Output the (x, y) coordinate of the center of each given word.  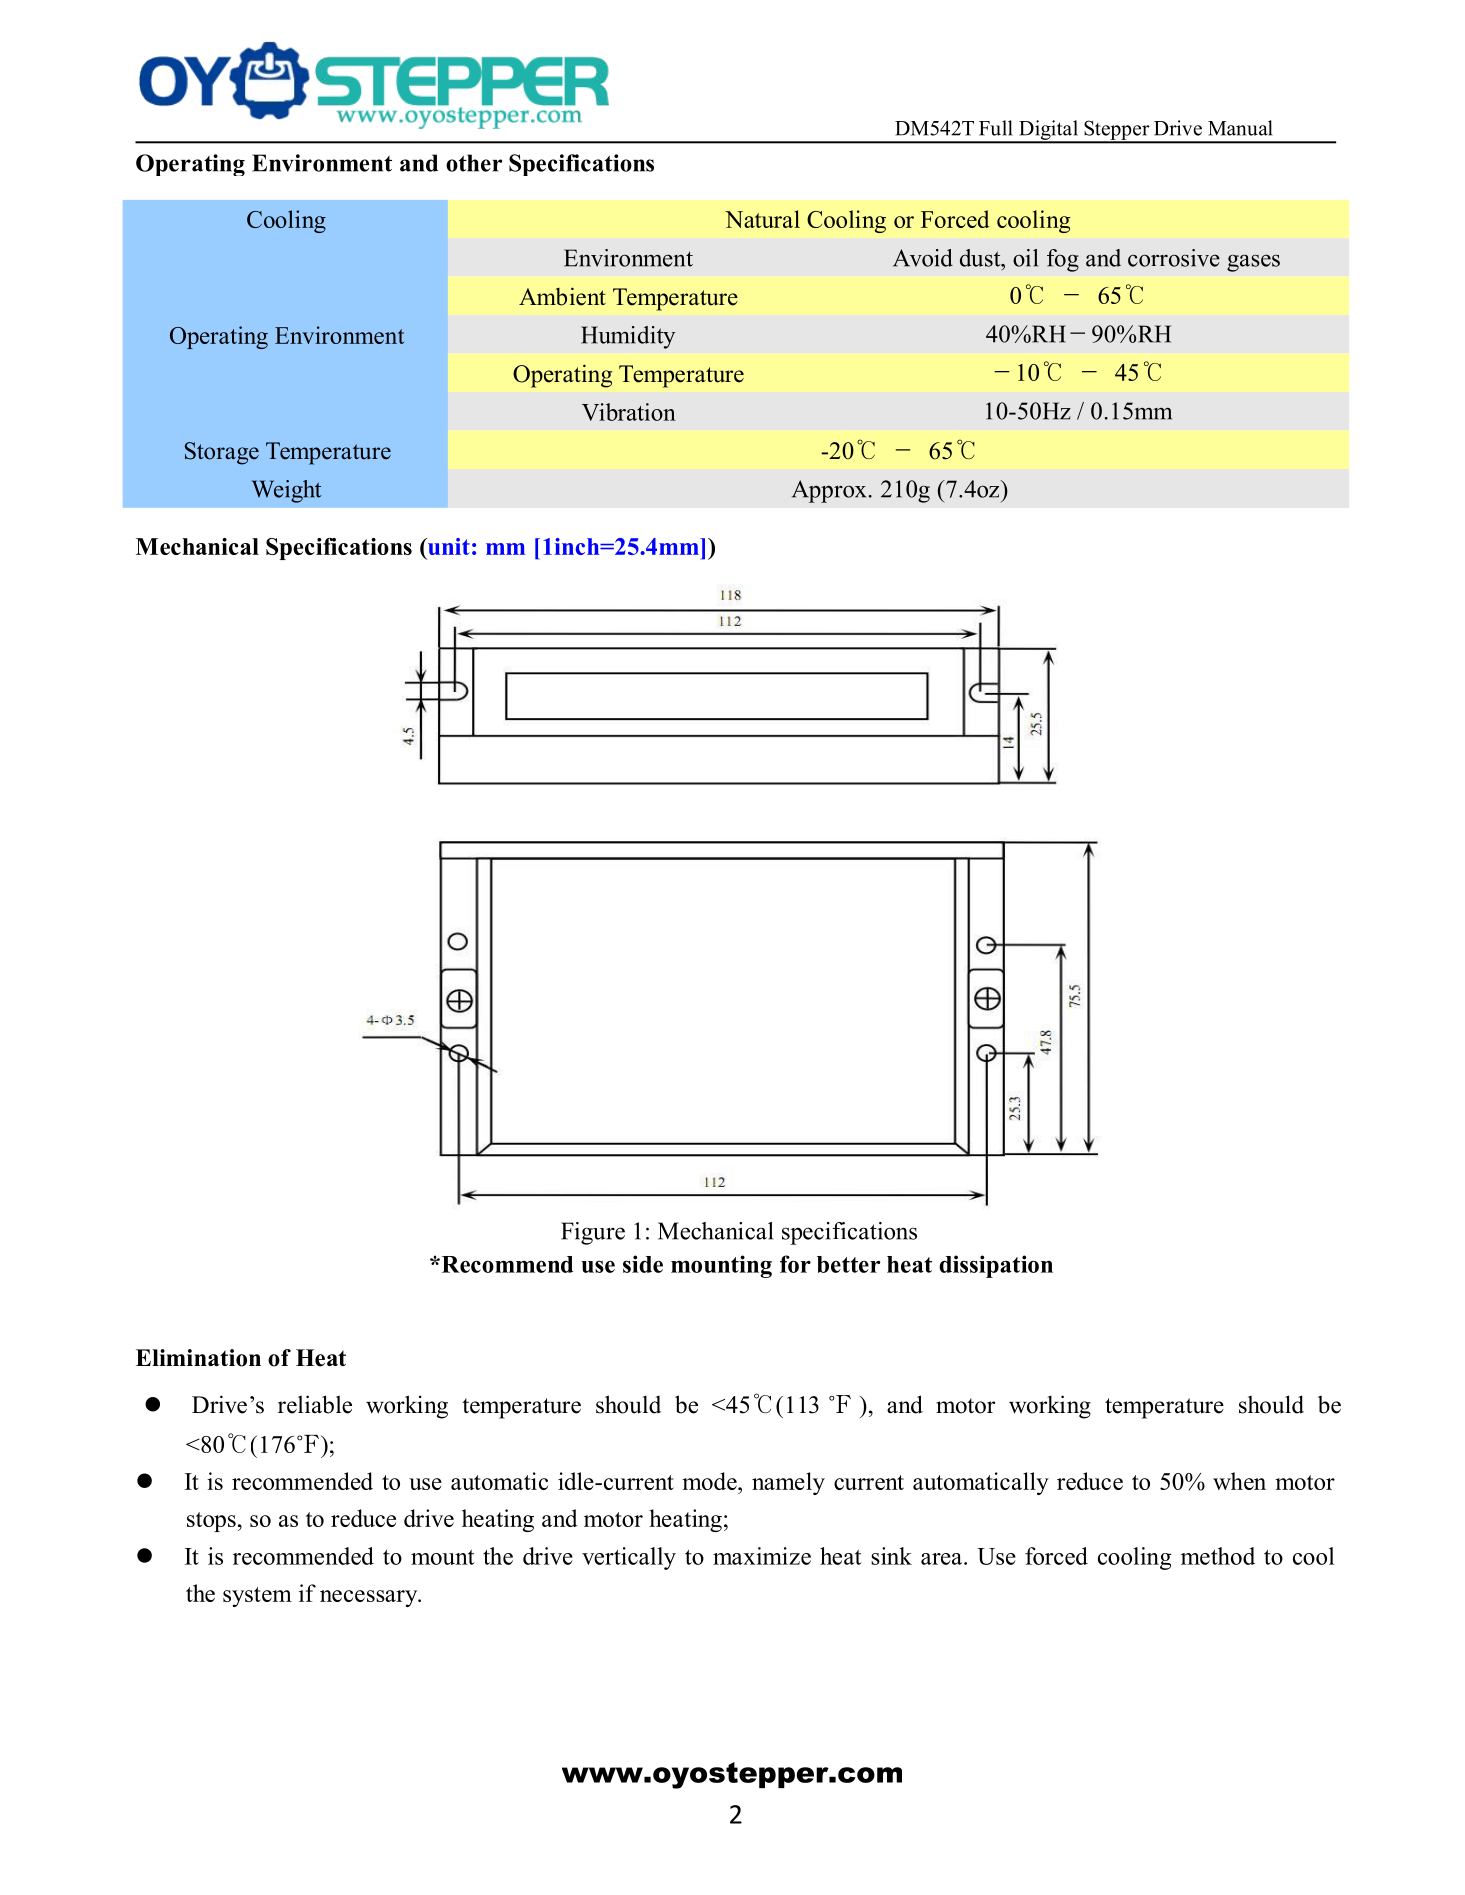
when (1239, 1481)
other (474, 163)
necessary (370, 1598)
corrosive (1174, 258)
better (848, 1264)
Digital (1049, 131)
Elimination (198, 1358)
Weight (286, 491)
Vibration (629, 412)
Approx (829, 491)
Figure (593, 1233)
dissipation (996, 1266)
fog (1063, 260)
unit (448, 546)
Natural (762, 219)
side (643, 1264)
